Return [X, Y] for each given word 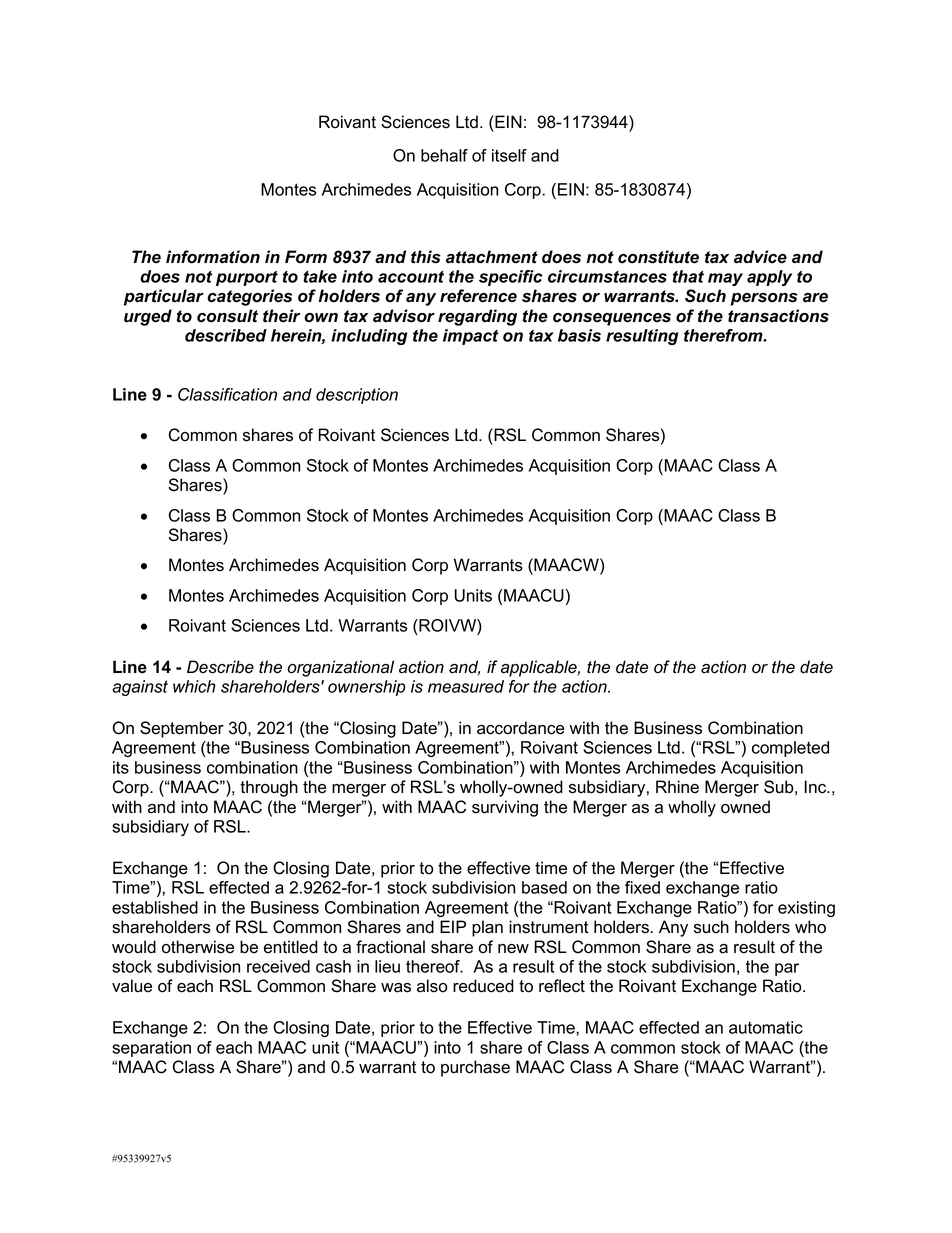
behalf [444, 155]
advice [760, 257]
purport [247, 278]
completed [790, 749]
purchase [475, 1068]
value [132, 986]
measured [466, 686]
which [194, 686]
